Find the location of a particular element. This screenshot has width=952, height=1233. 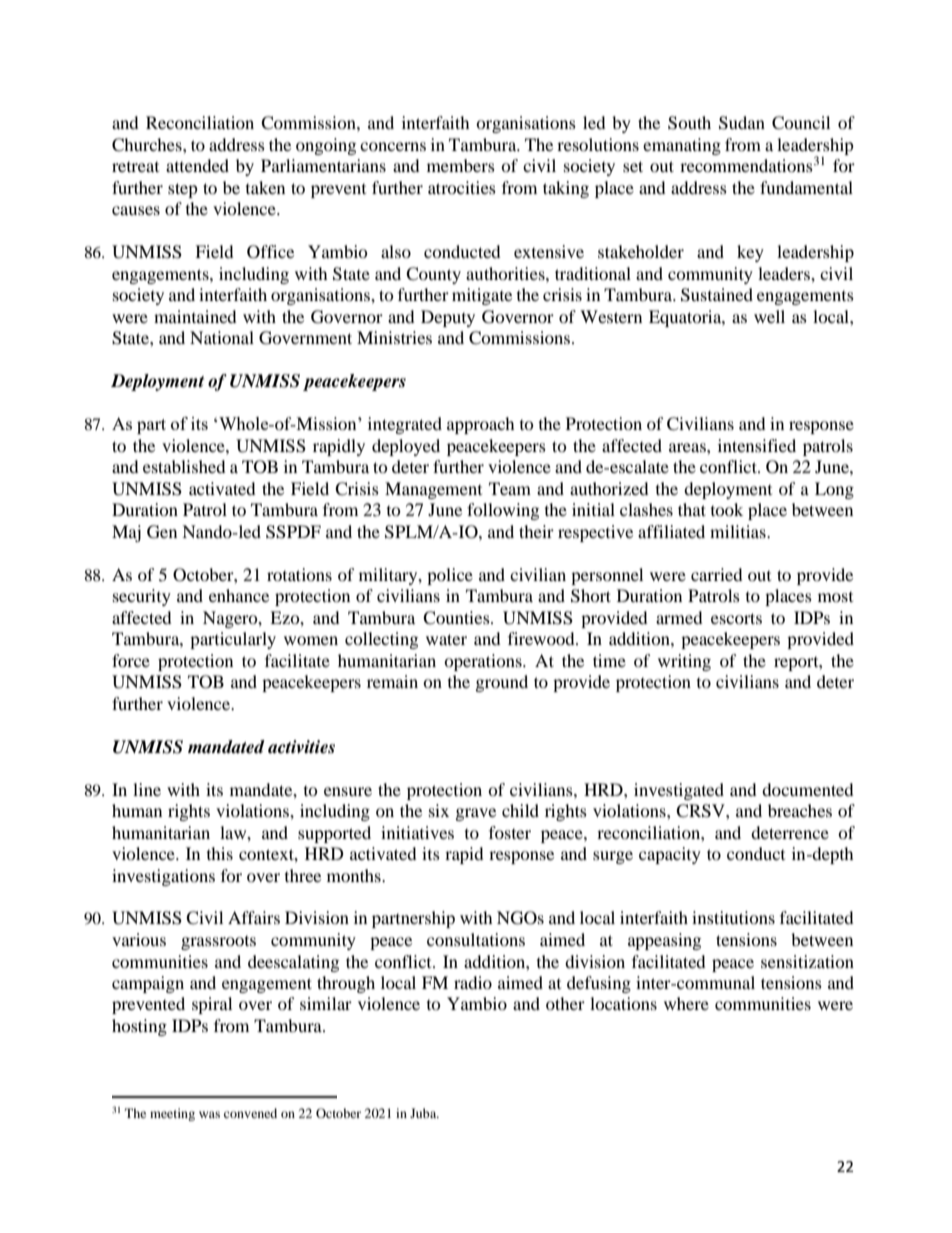

attended is located at coordinates (197, 165).
